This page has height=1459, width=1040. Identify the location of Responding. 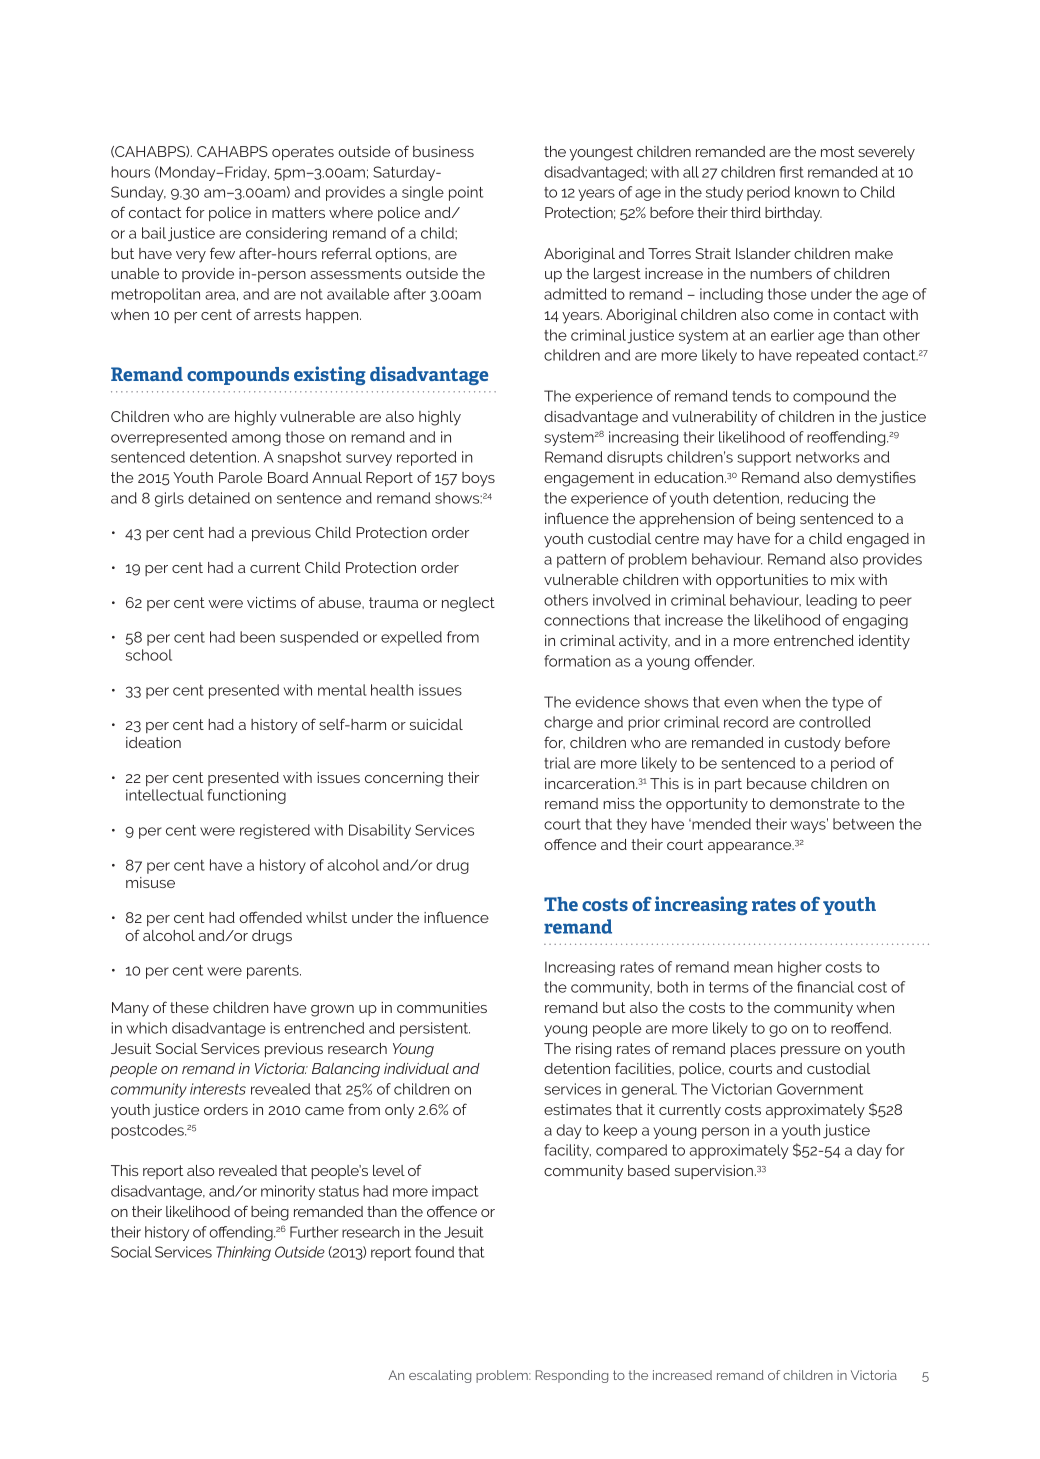
(571, 1376).
